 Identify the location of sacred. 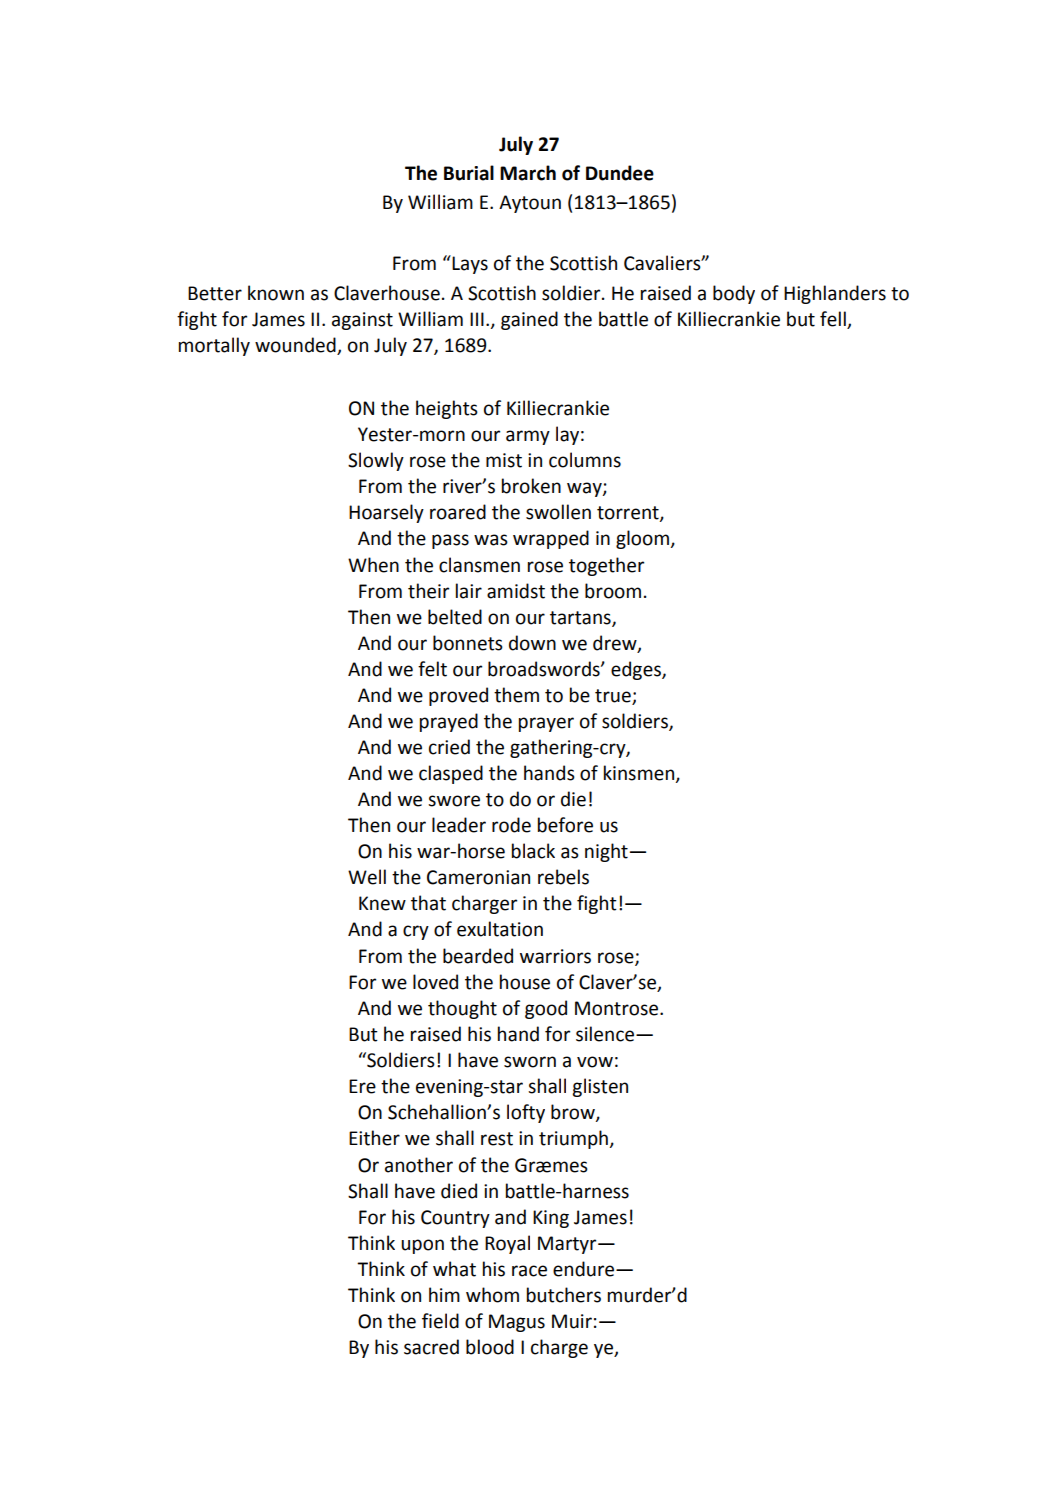
(431, 1347).
